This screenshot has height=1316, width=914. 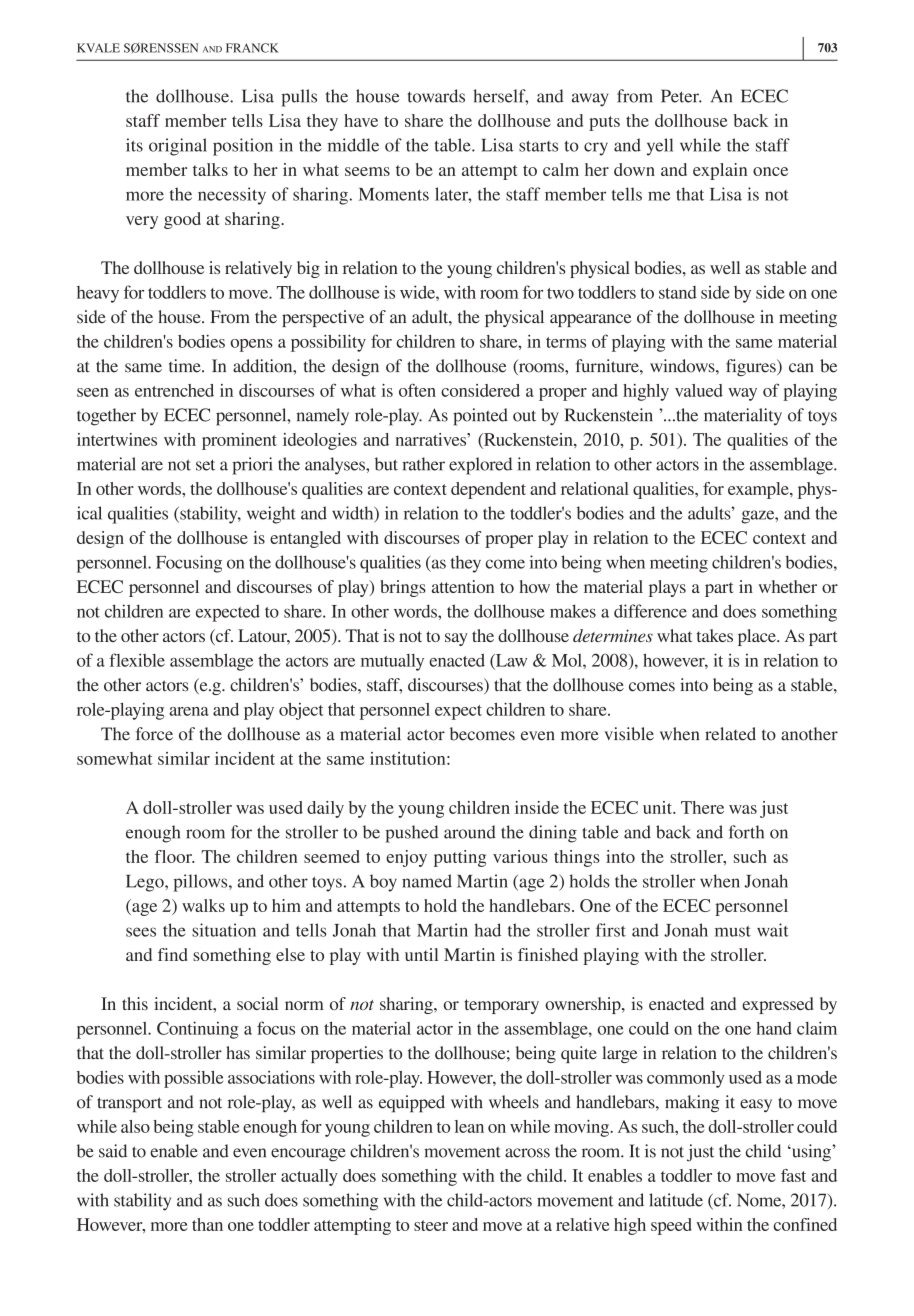 I want to click on flexible, so click(x=137, y=660).
